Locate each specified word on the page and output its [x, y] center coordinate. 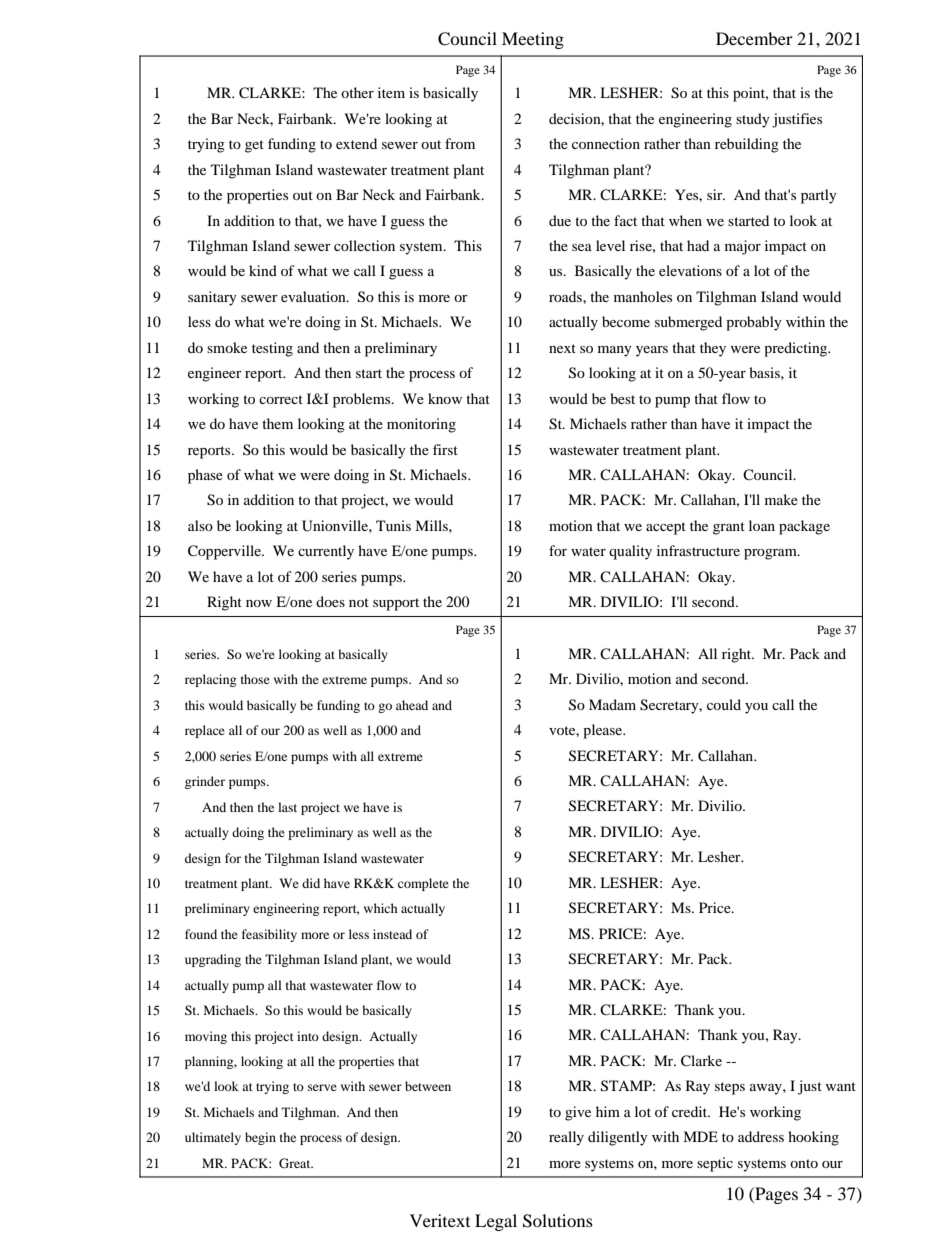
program [771, 554]
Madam [612, 704]
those [255, 679]
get [254, 146]
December [754, 38]
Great [296, 1163]
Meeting [533, 40]
